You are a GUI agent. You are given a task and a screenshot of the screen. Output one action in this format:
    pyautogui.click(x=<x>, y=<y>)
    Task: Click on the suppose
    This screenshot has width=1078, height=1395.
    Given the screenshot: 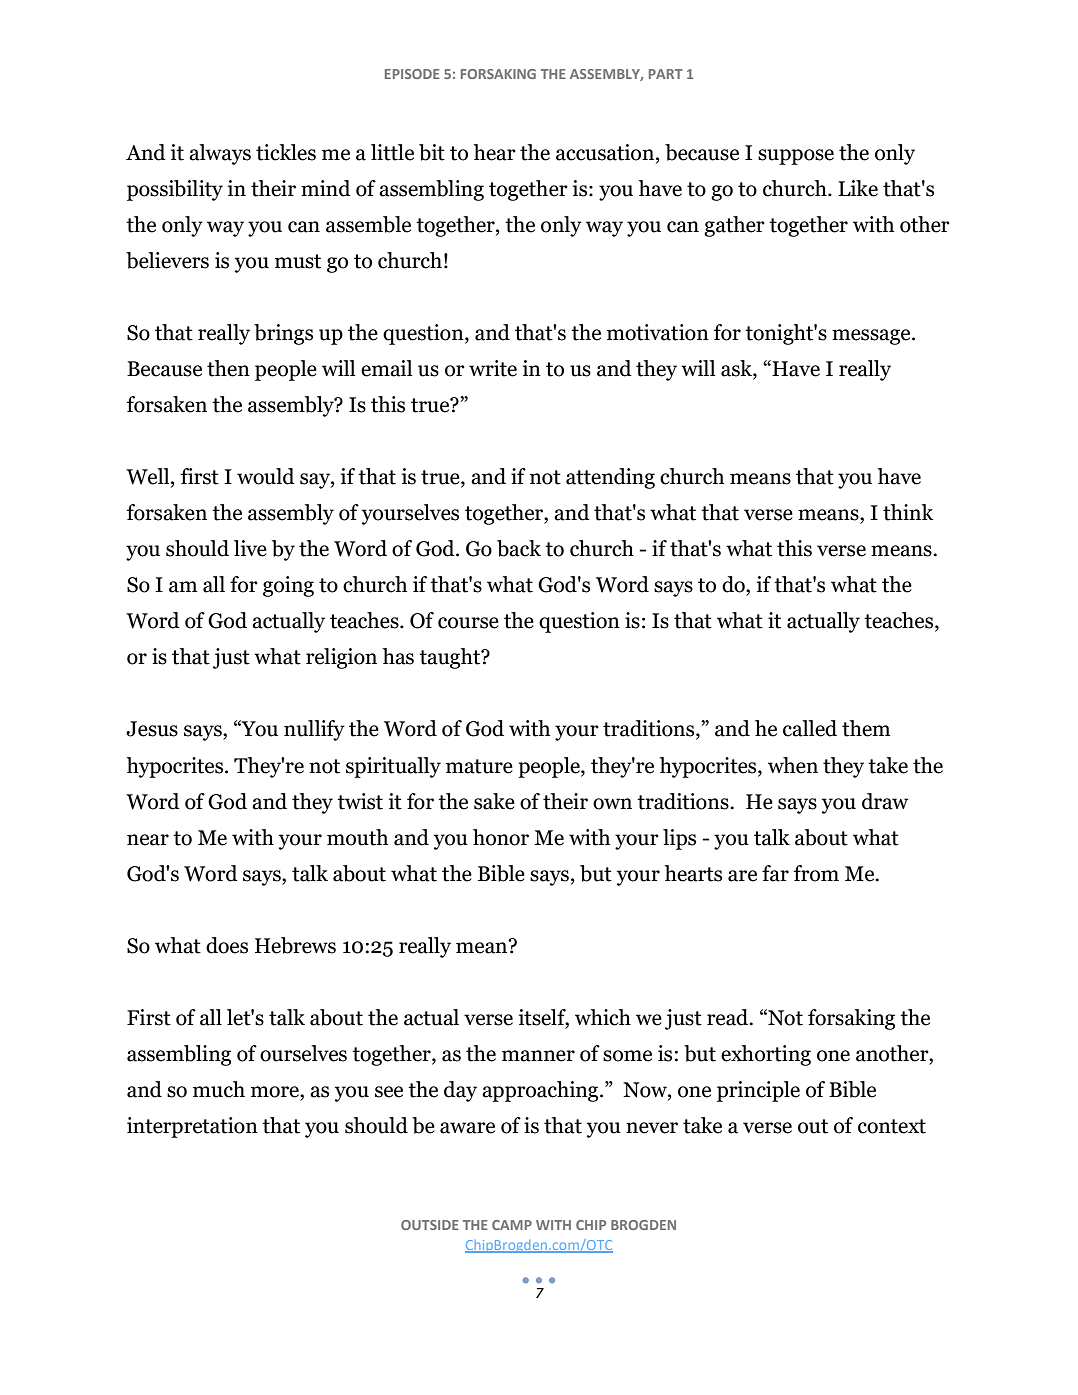 What is the action you would take?
    pyautogui.click(x=796, y=157)
